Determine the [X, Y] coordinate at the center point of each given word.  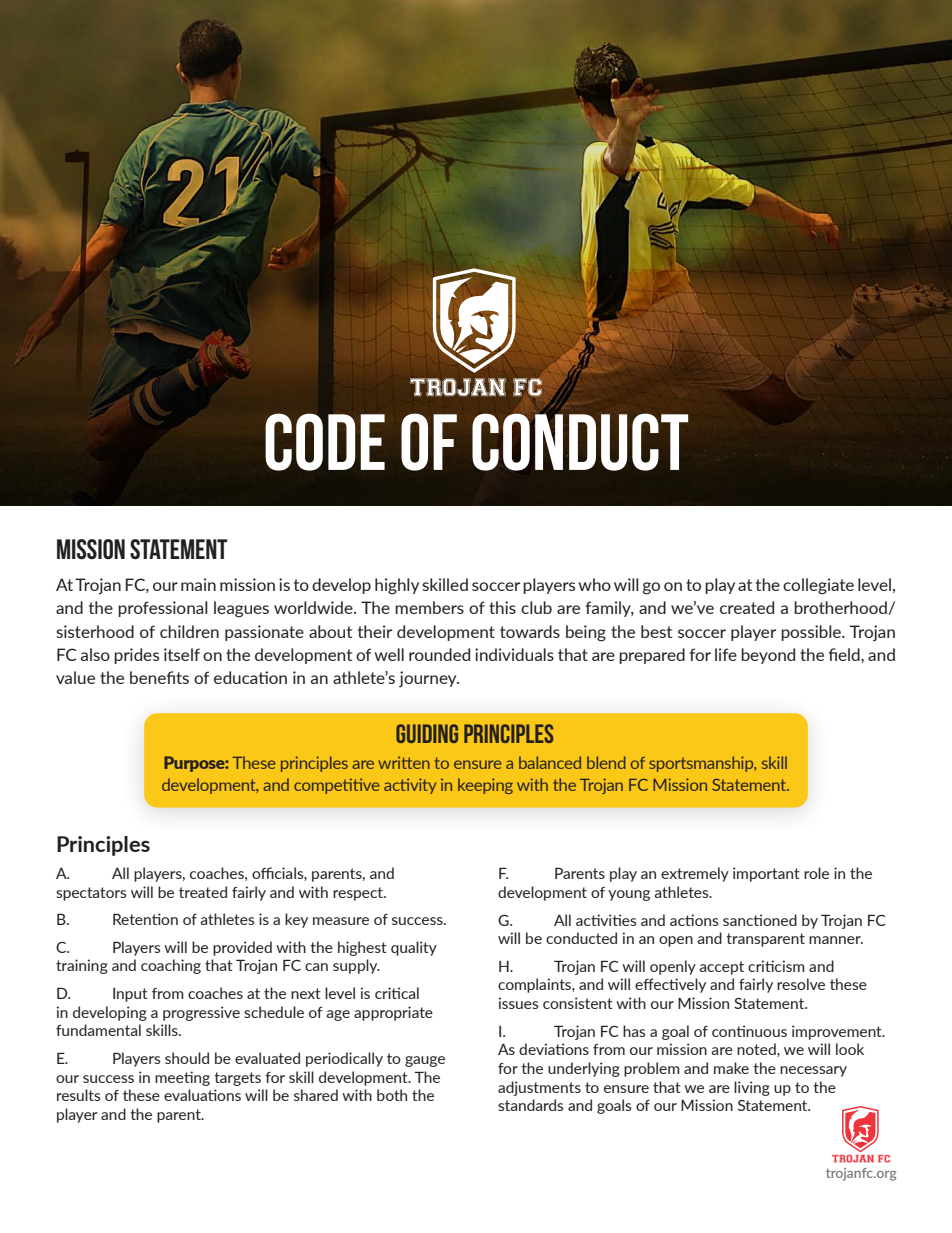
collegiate [818, 586]
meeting [182, 1078]
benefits [159, 677]
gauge [425, 1061]
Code [325, 442]
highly [397, 586]
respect [359, 894]
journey [429, 679]
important [766, 874]
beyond [768, 656]
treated [203, 892]
